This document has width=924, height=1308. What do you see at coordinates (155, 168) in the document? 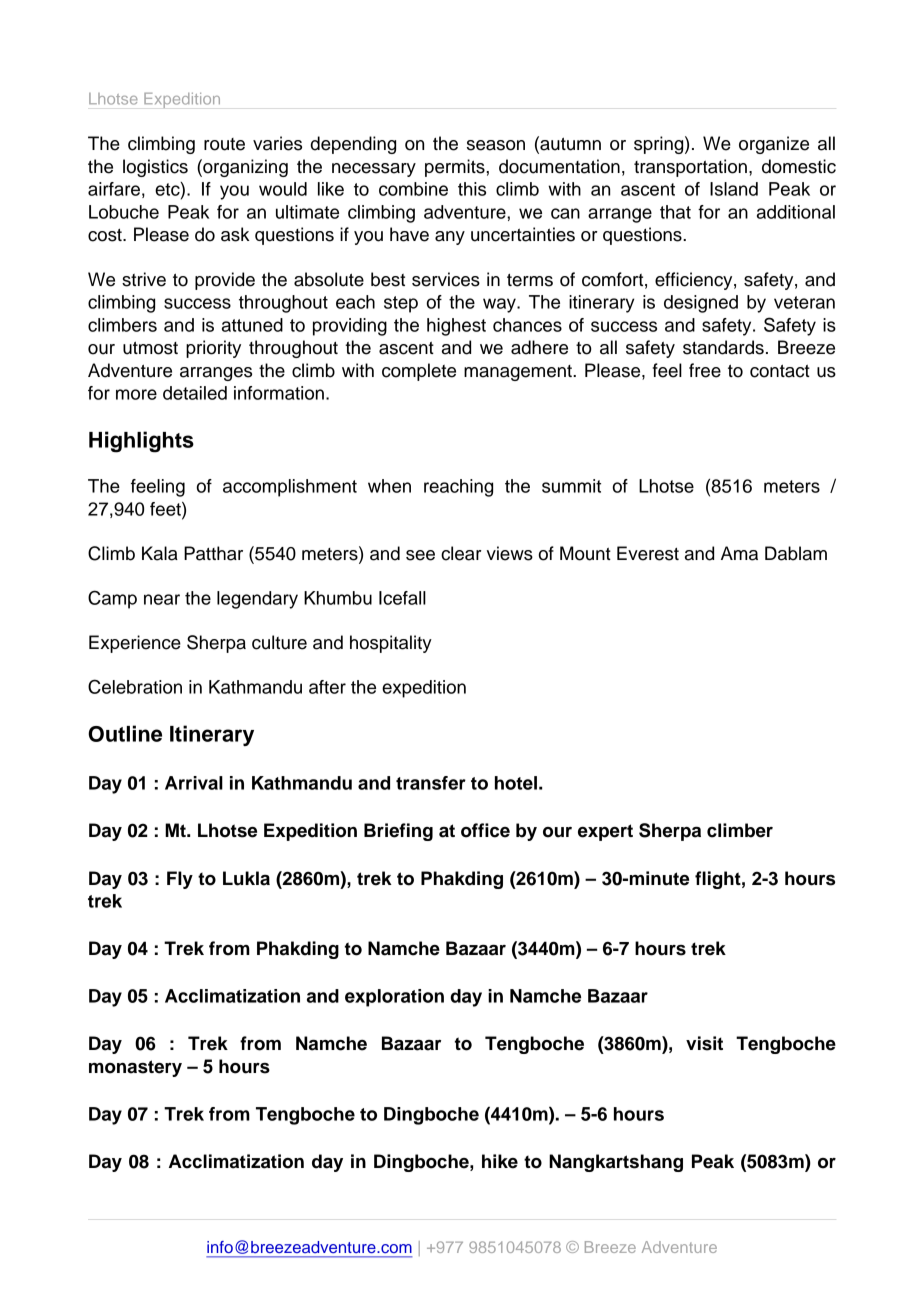
I see `logistics` at bounding box center [155, 168].
